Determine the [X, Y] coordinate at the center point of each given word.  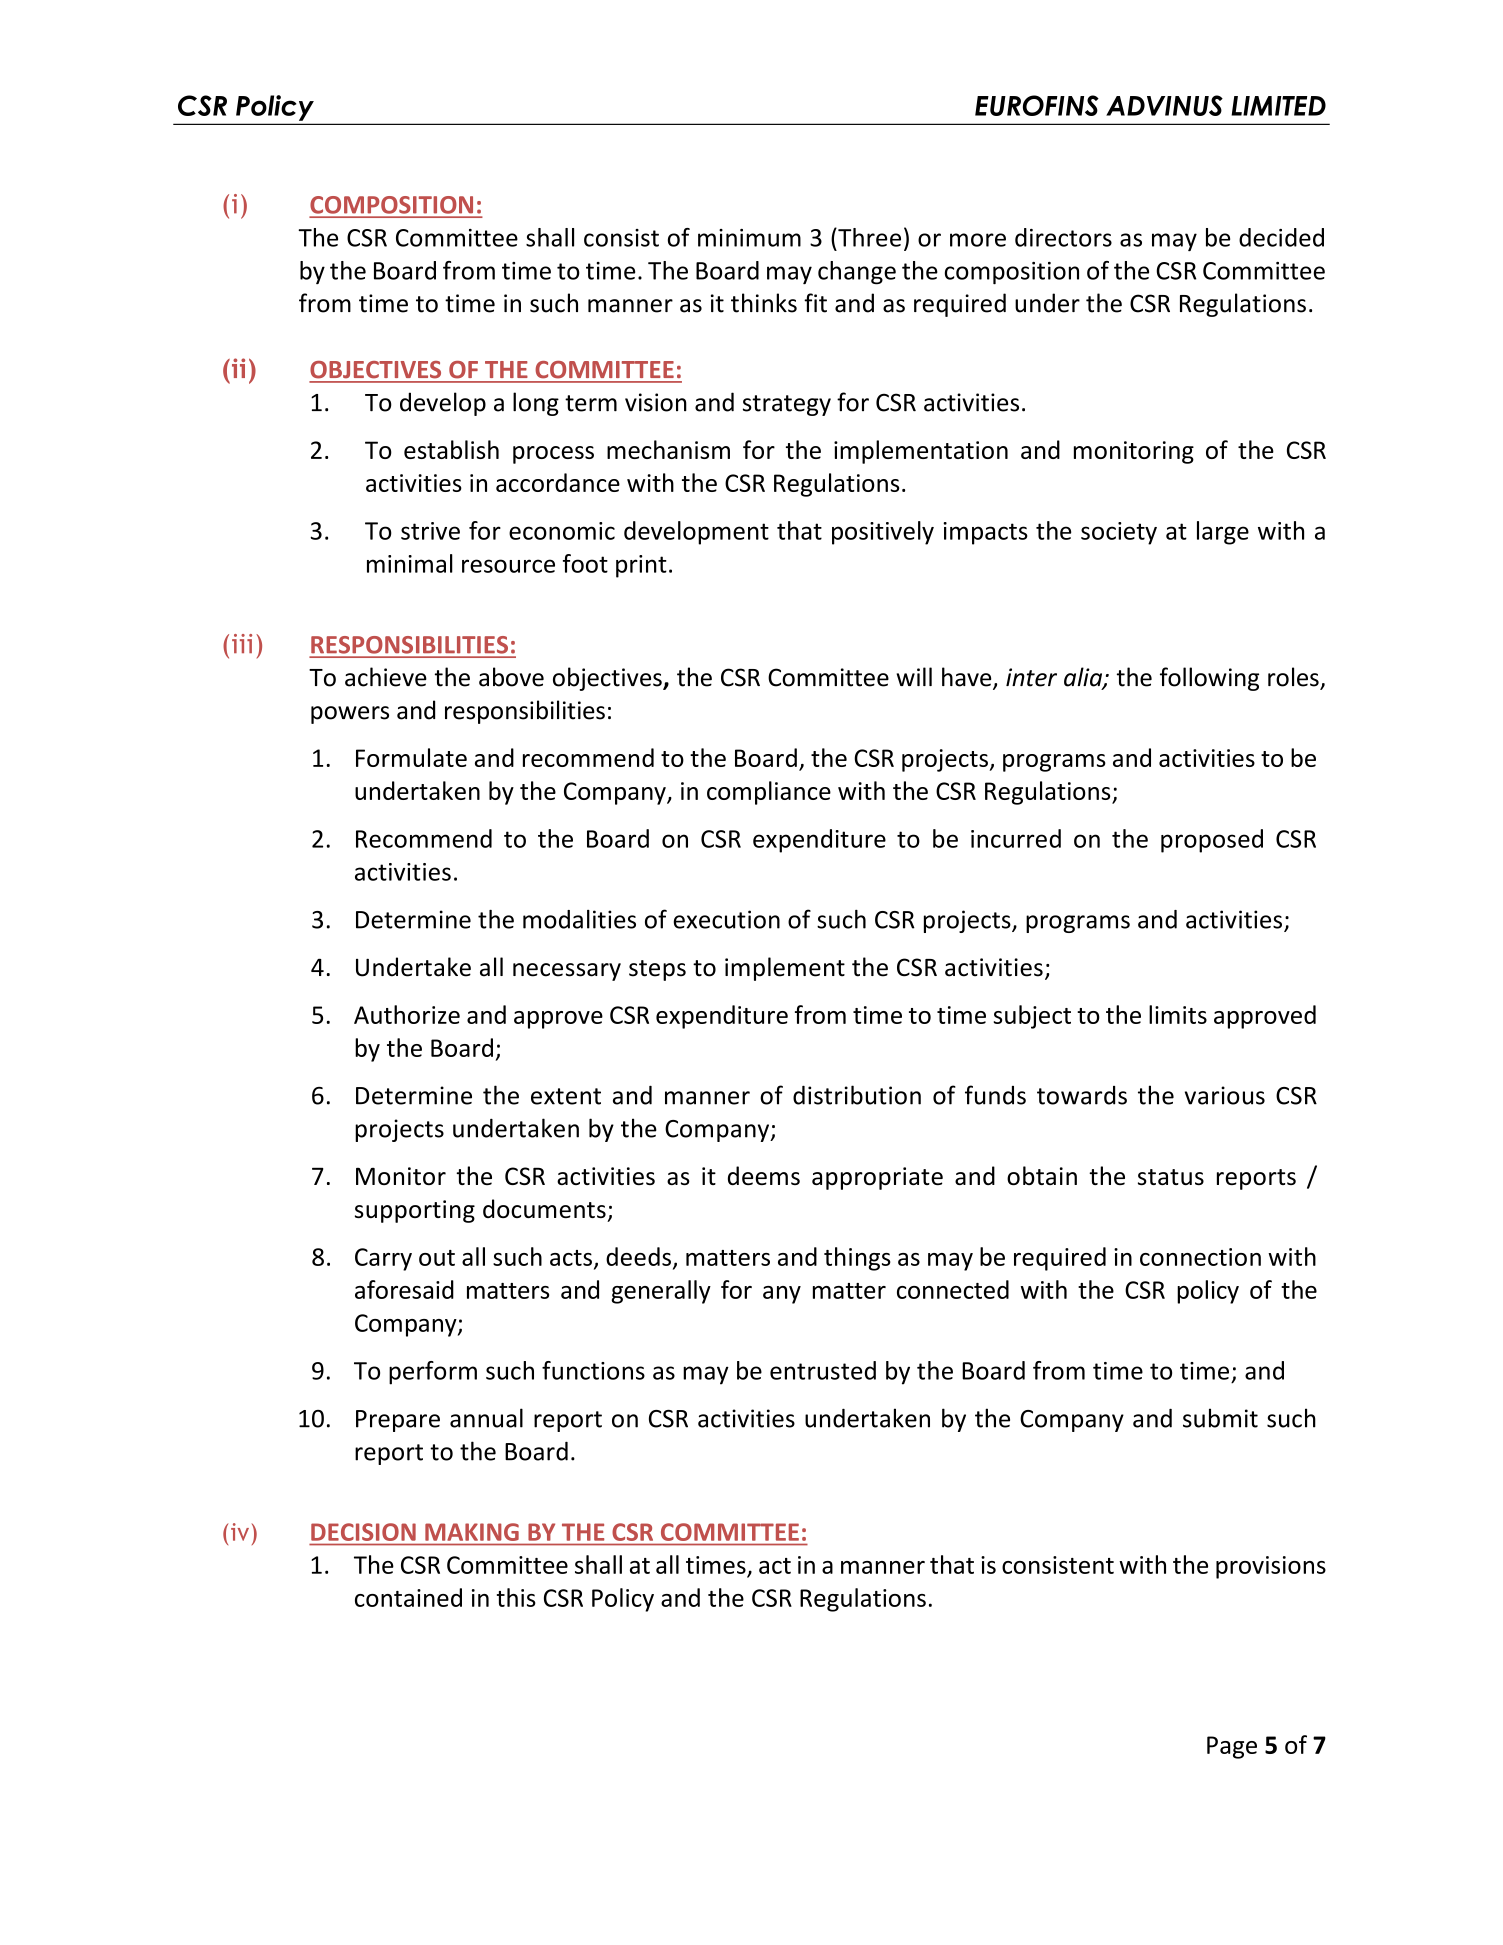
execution [726, 919]
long [536, 404]
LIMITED [1278, 106]
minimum [749, 238]
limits [1178, 1014]
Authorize [407, 1014]
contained [408, 1597]
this [516, 1597]
